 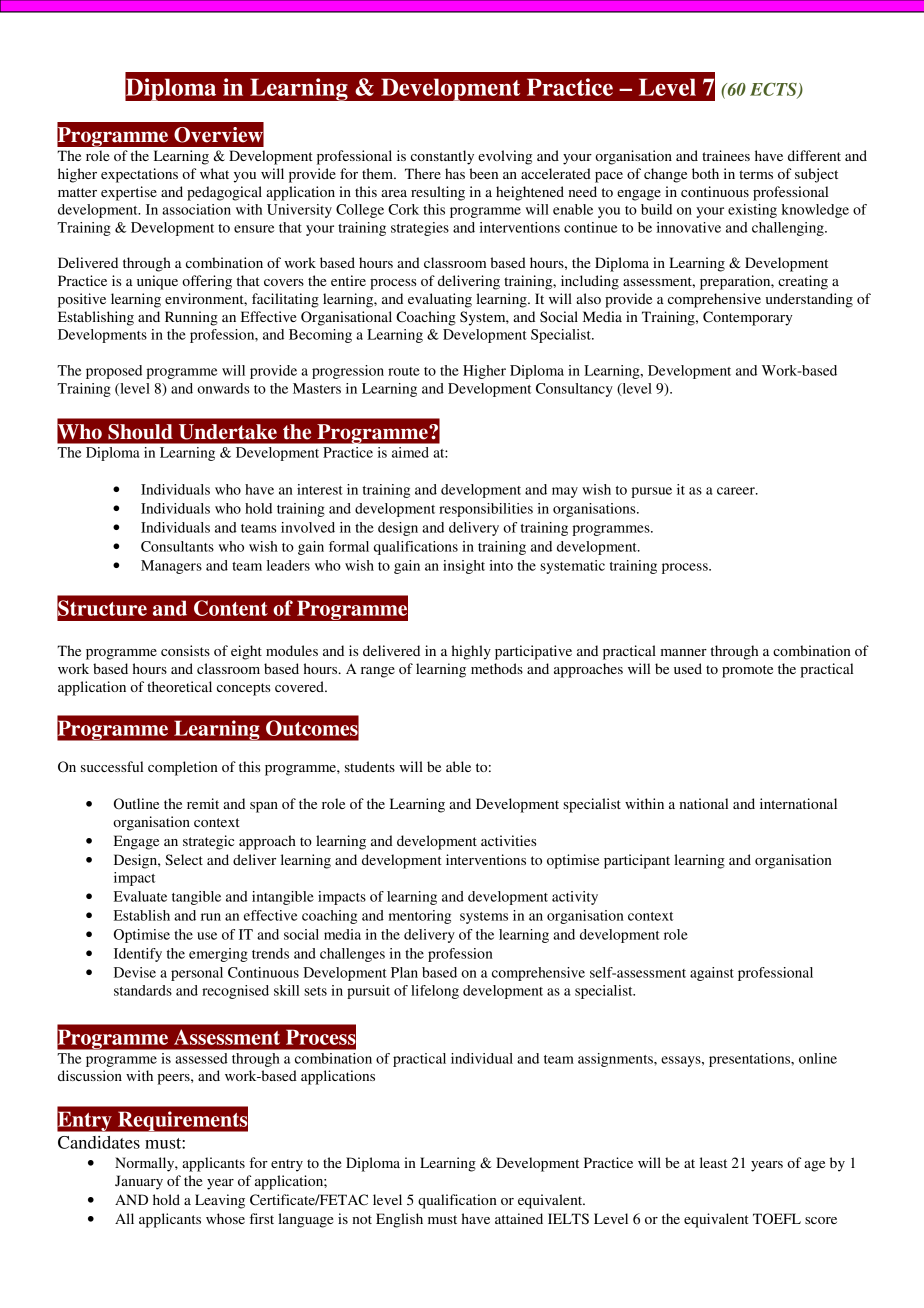 I want to click on Should, so click(x=140, y=432).
